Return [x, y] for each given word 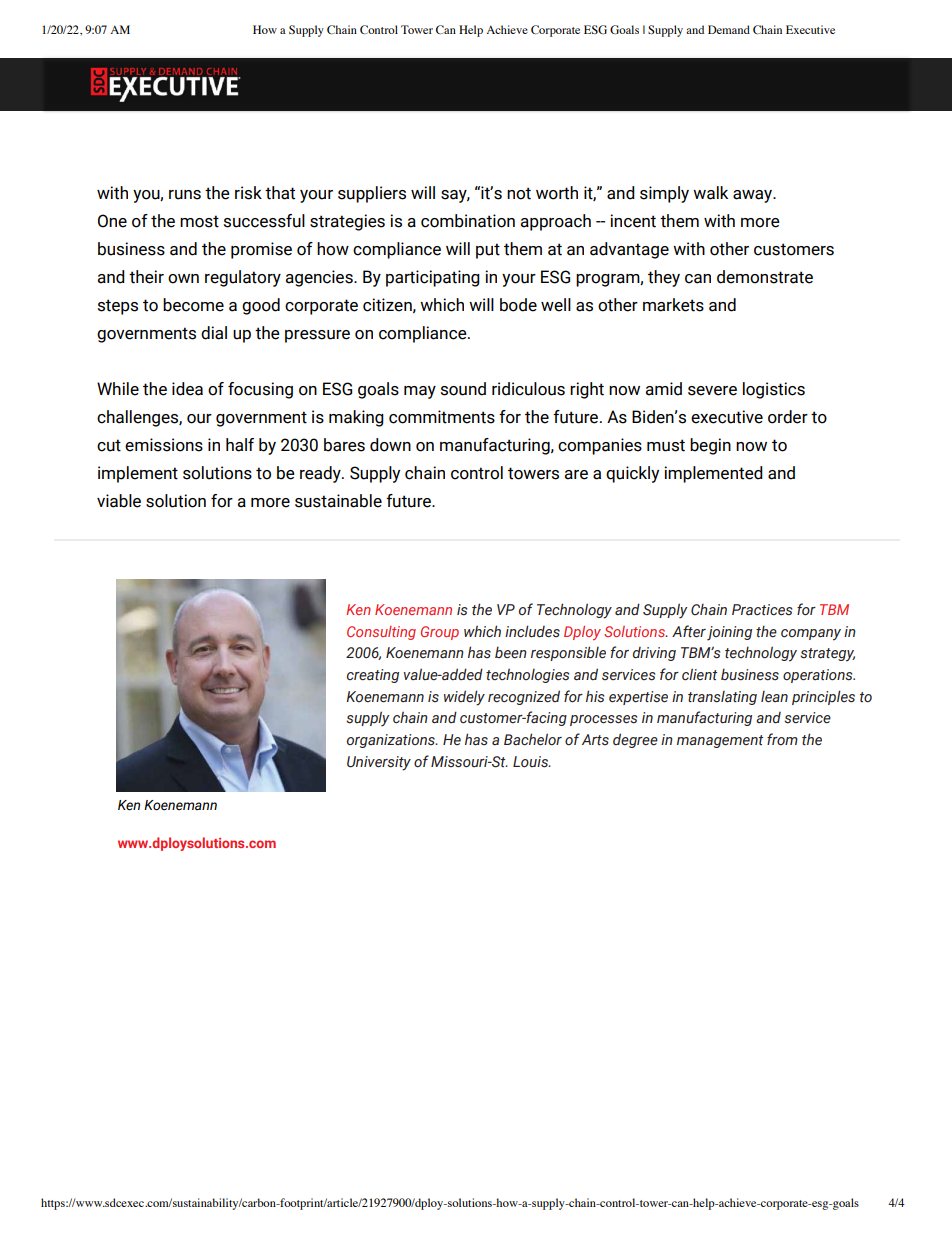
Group [440, 633]
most [199, 221]
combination [468, 221]
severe [712, 391]
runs [185, 195]
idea [187, 389]
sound [463, 389]
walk [710, 193]
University [379, 763]
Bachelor [533, 739]
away [754, 196]
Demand [729, 29]
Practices [762, 610]
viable [119, 501]
